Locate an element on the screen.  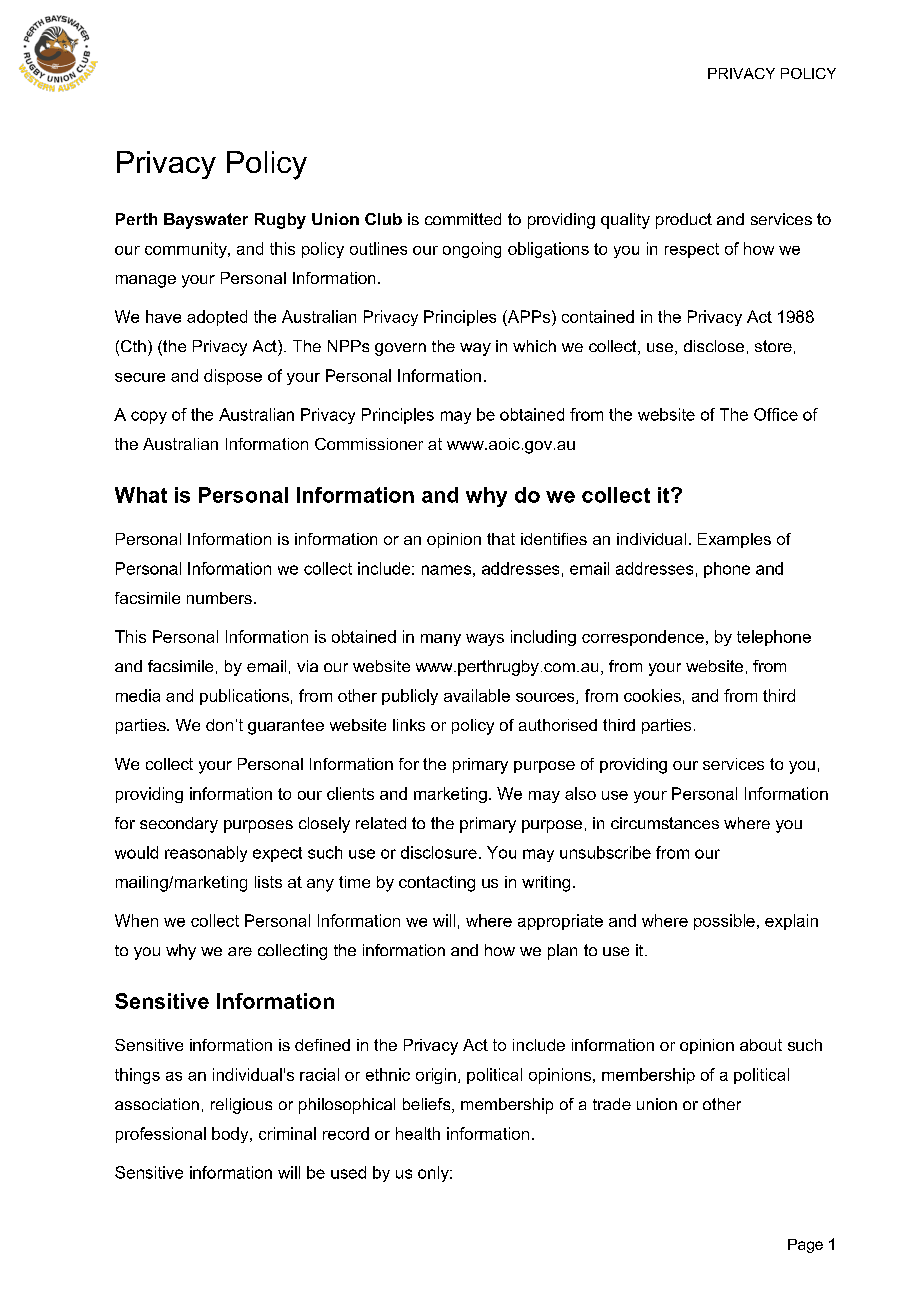
publications is located at coordinates (244, 697).
